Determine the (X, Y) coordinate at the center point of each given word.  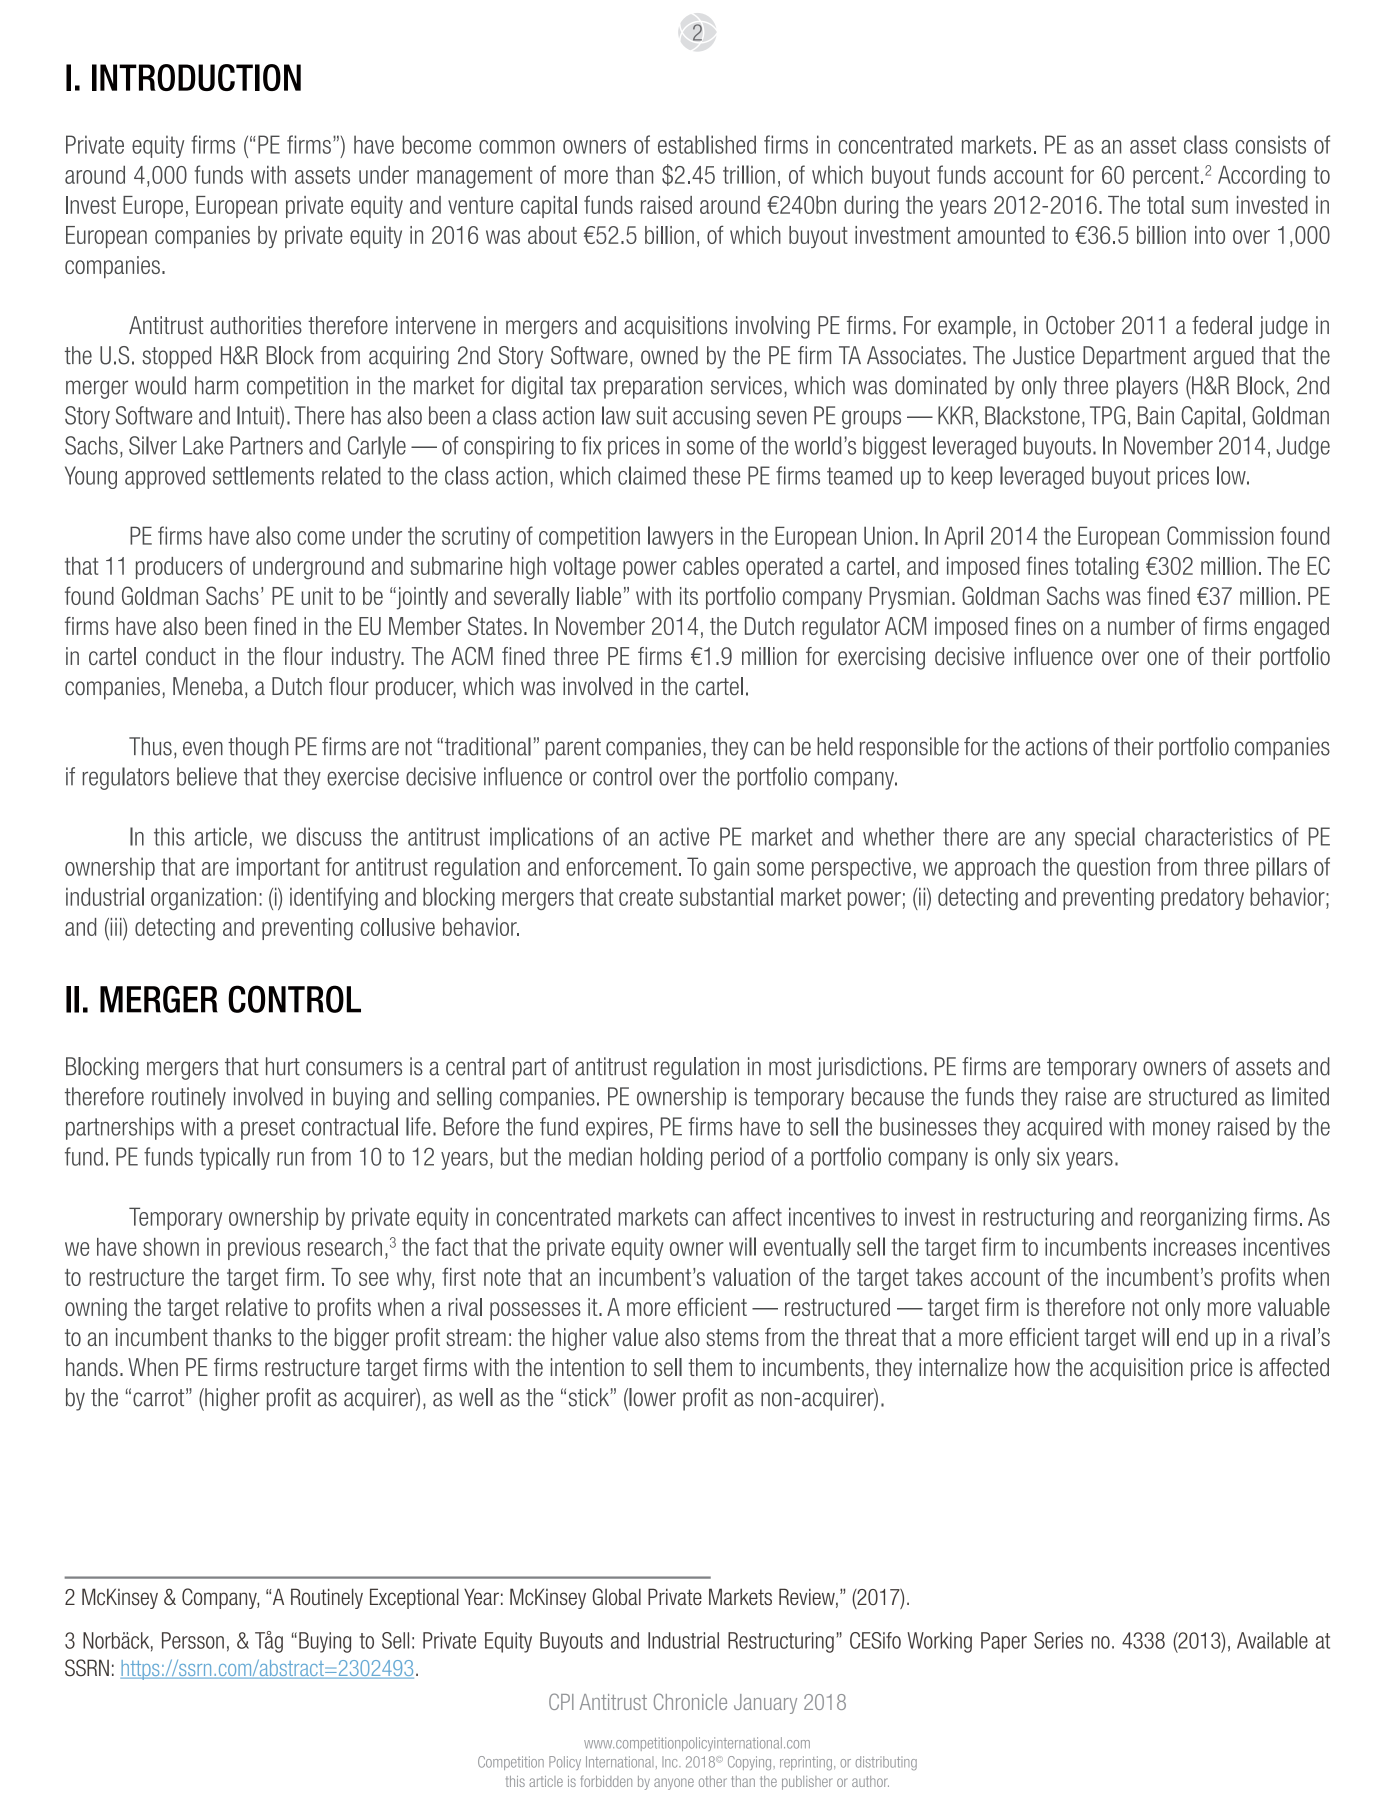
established (707, 144)
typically (235, 1158)
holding (671, 1158)
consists (1270, 144)
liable (599, 596)
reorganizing (1193, 1218)
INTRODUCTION (196, 77)
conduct (181, 656)
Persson (193, 1640)
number (1141, 626)
